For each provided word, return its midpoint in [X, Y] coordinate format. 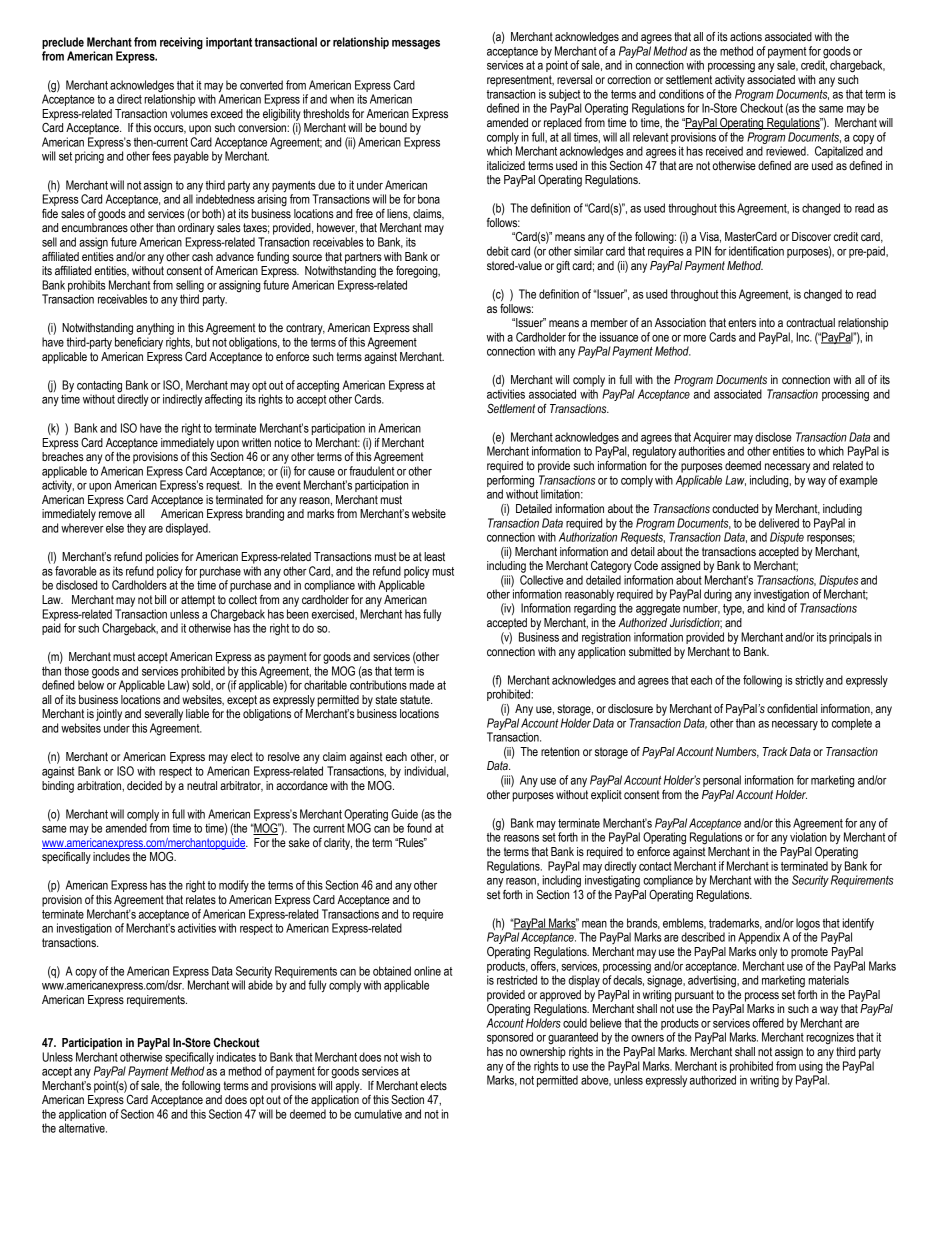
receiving [181, 43]
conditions [681, 94]
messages [416, 45]
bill [160, 599]
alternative [83, 1128]
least [434, 557]
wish [410, 1057]
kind [776, 607]
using [811, 1067]
